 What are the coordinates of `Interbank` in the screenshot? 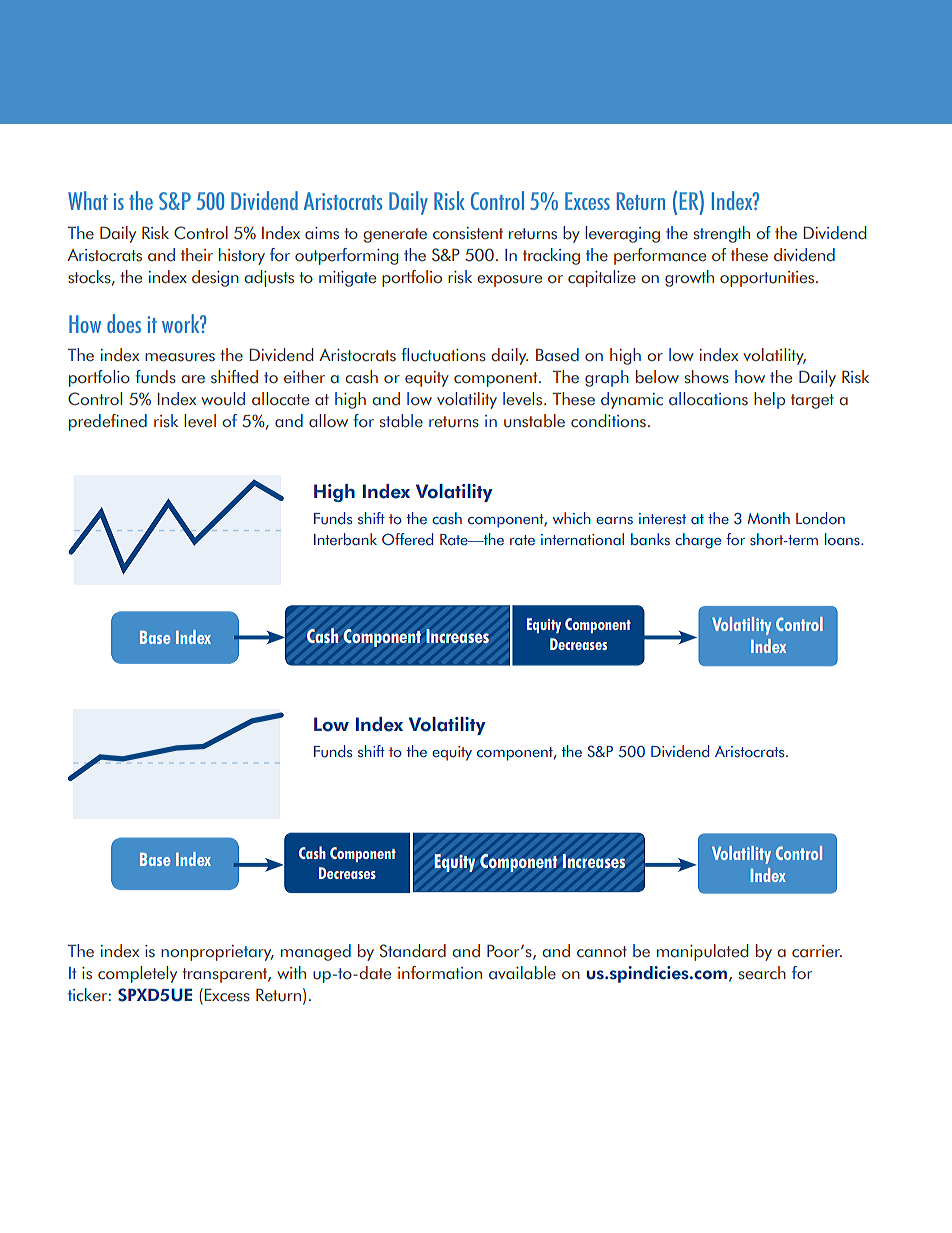 It's located at (345, 539).
